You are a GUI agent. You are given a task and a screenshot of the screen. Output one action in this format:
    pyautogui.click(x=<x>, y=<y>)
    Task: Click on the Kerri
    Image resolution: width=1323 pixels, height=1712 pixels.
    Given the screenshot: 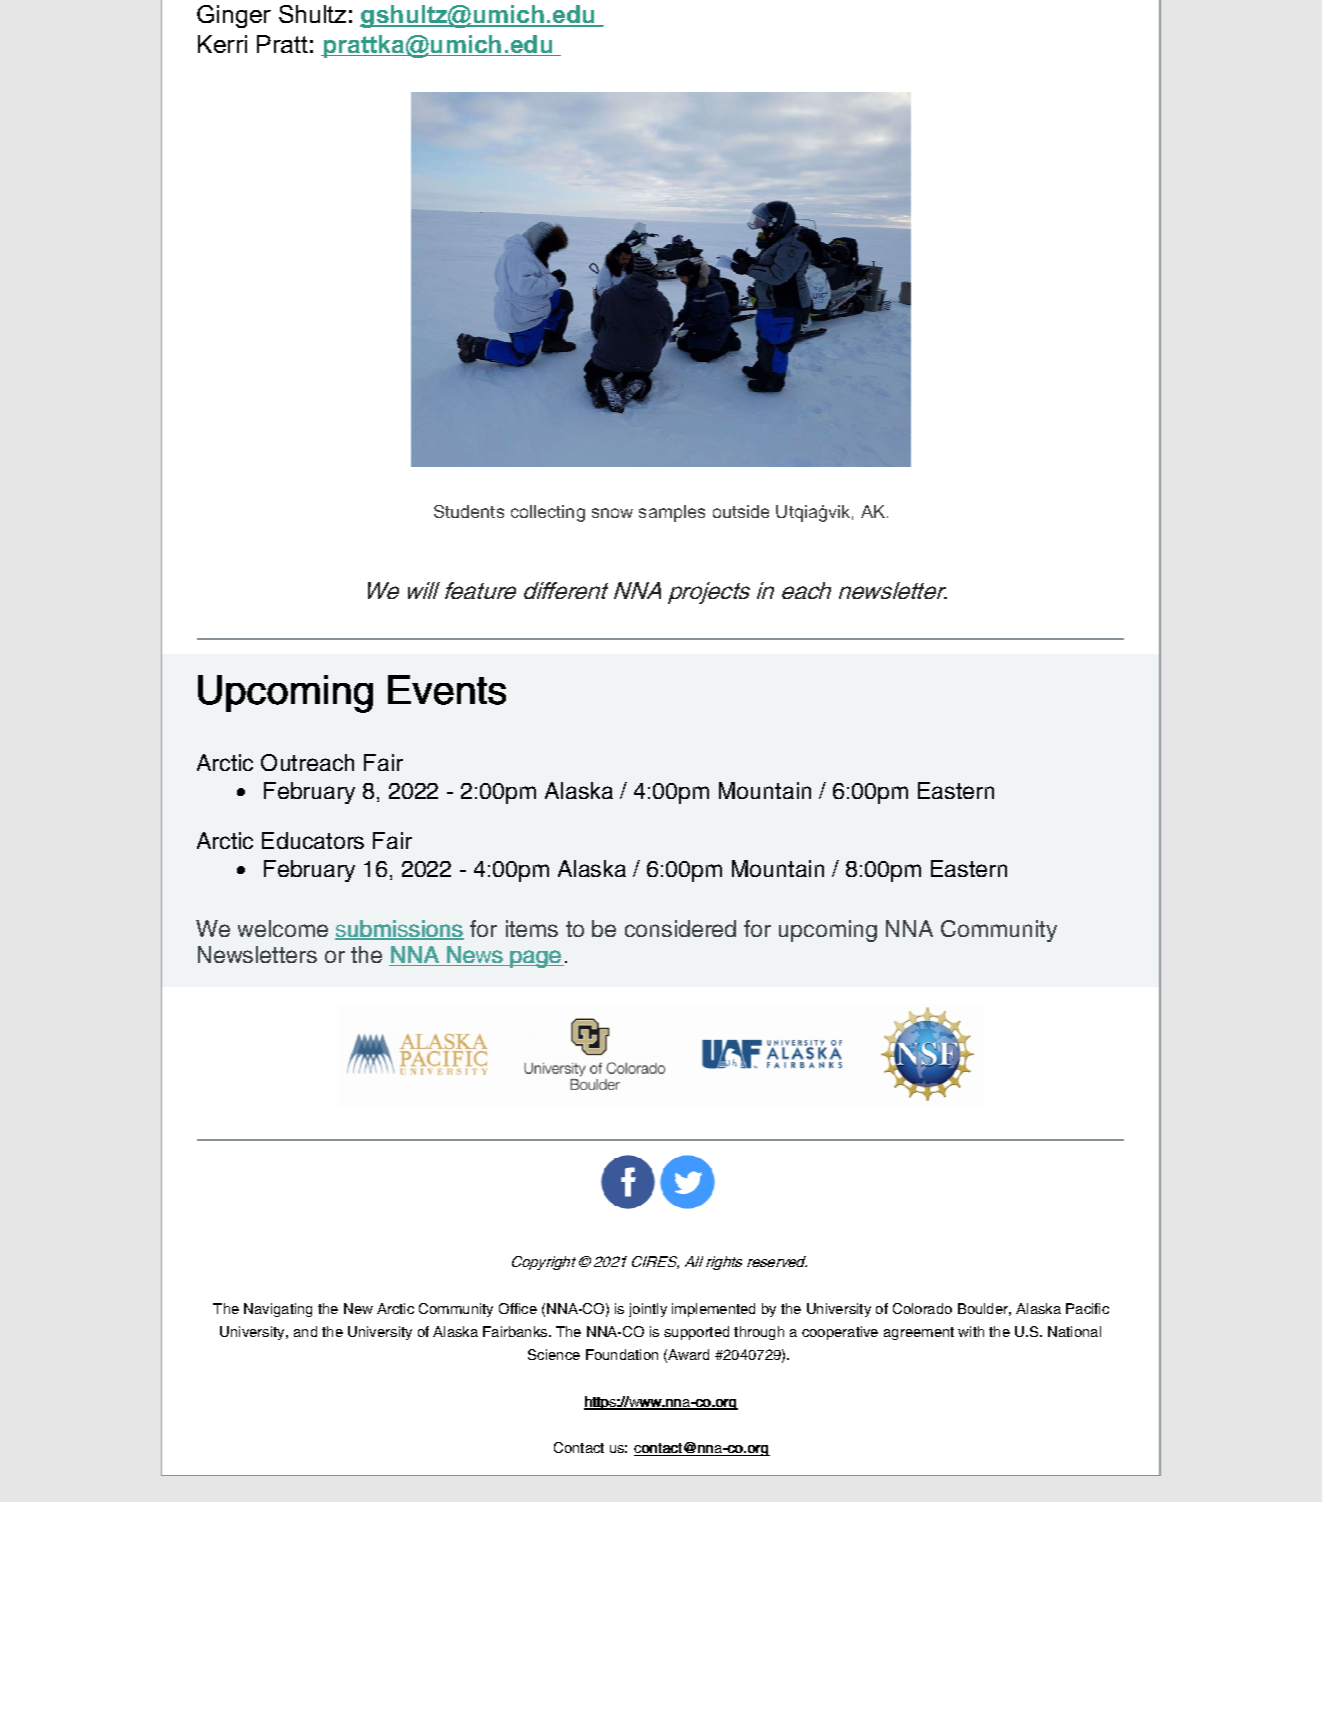 What is the action you would take?
    pyautogui.click(x=222, y=44)
